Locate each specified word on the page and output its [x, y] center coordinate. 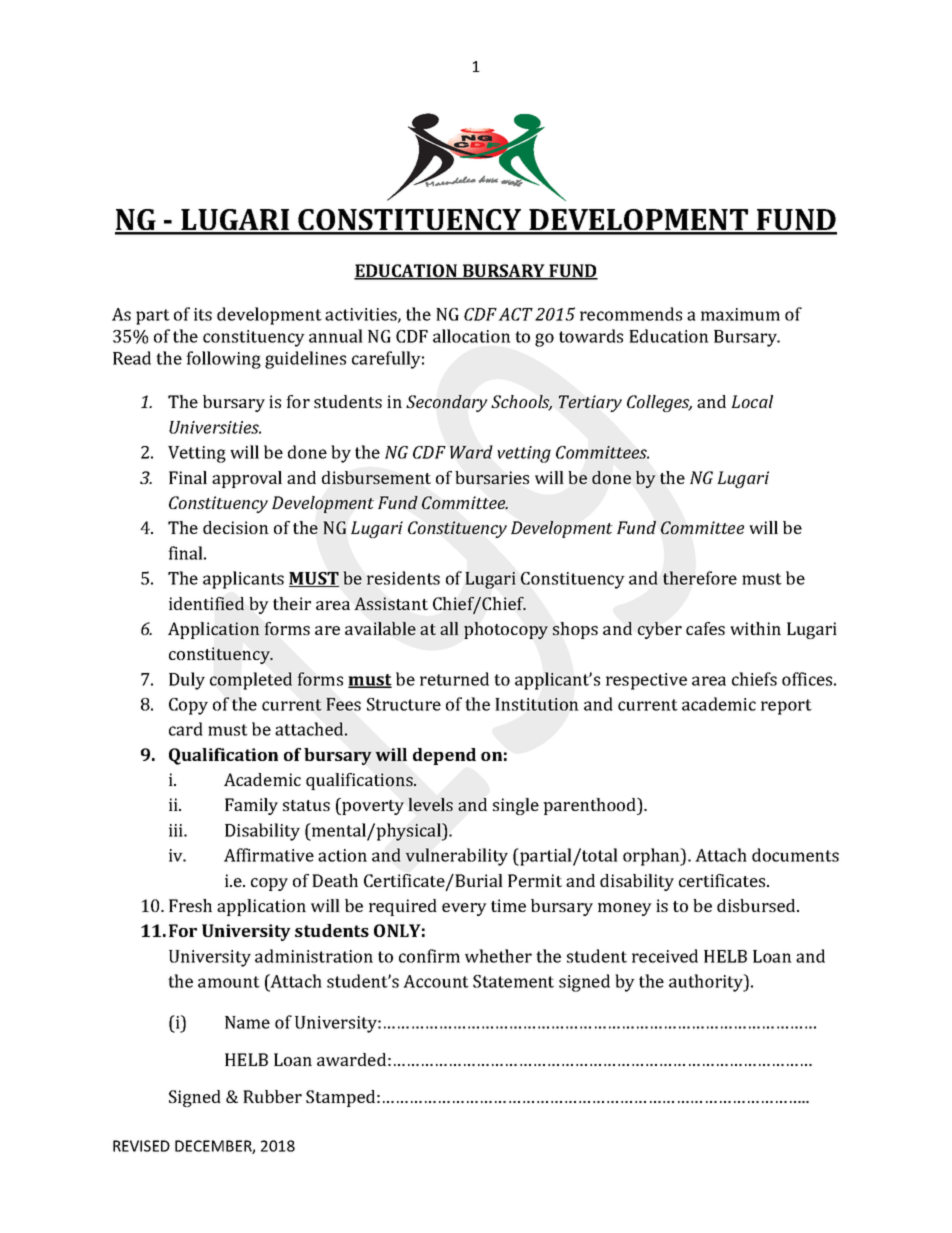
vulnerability [456, 857]
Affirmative [269, 855]
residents [403, 578]
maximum [740, 314]
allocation [472, 336]
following [223, 360]
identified [206, 603]
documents [795, 855]
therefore [700, 578]
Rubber [272, 1096]
